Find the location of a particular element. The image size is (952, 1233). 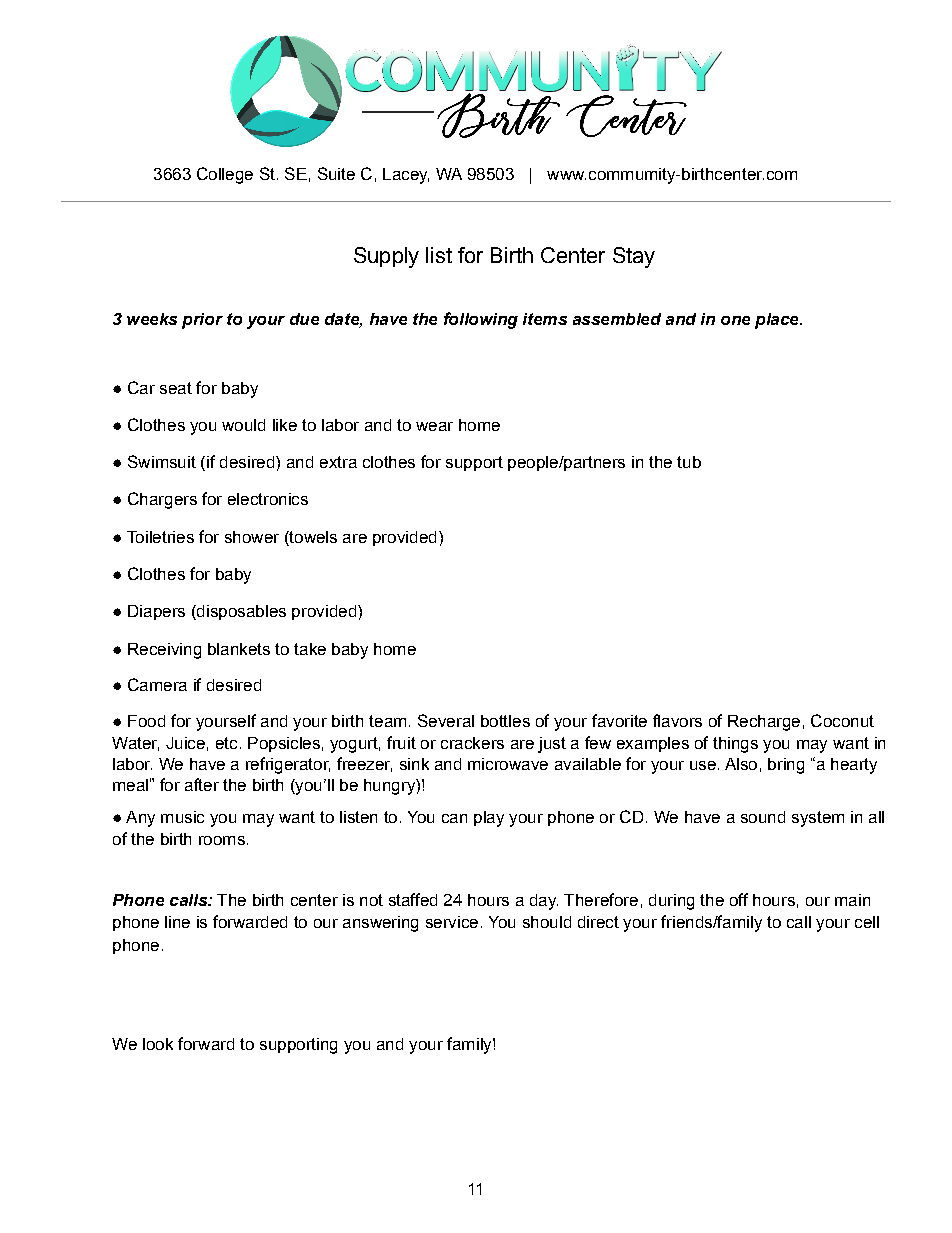

crackers is located at coordinates (472, 743).
